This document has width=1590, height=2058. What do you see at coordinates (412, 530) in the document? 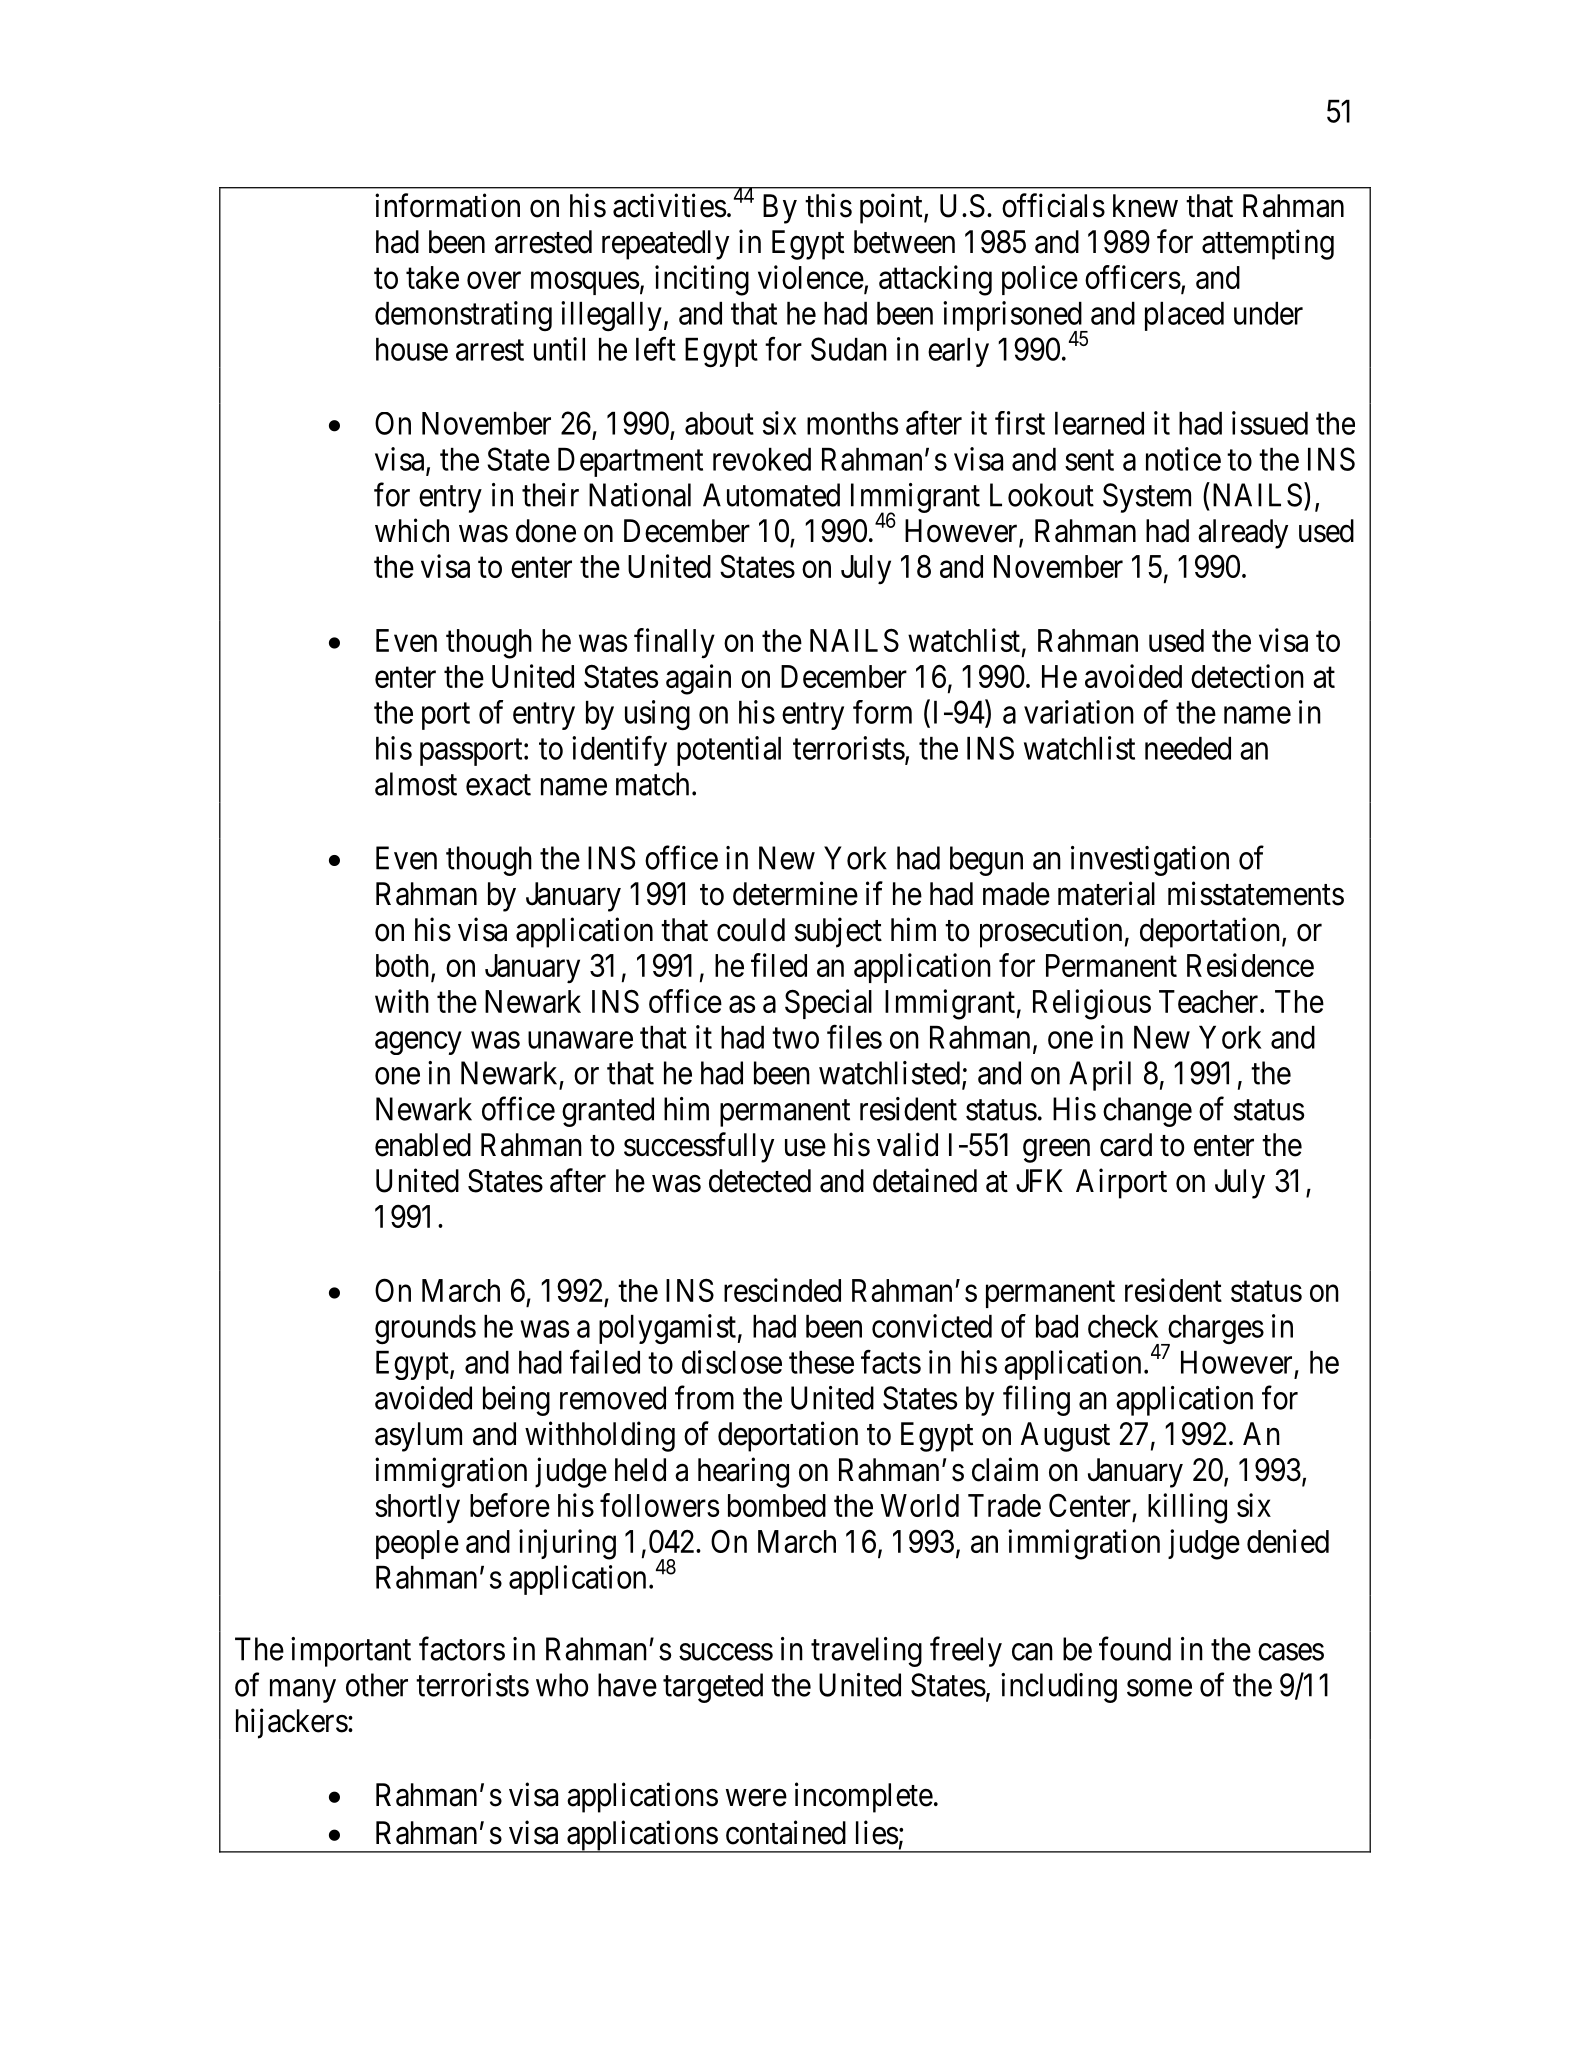
I see `which` at bounding box center [412, 530].
